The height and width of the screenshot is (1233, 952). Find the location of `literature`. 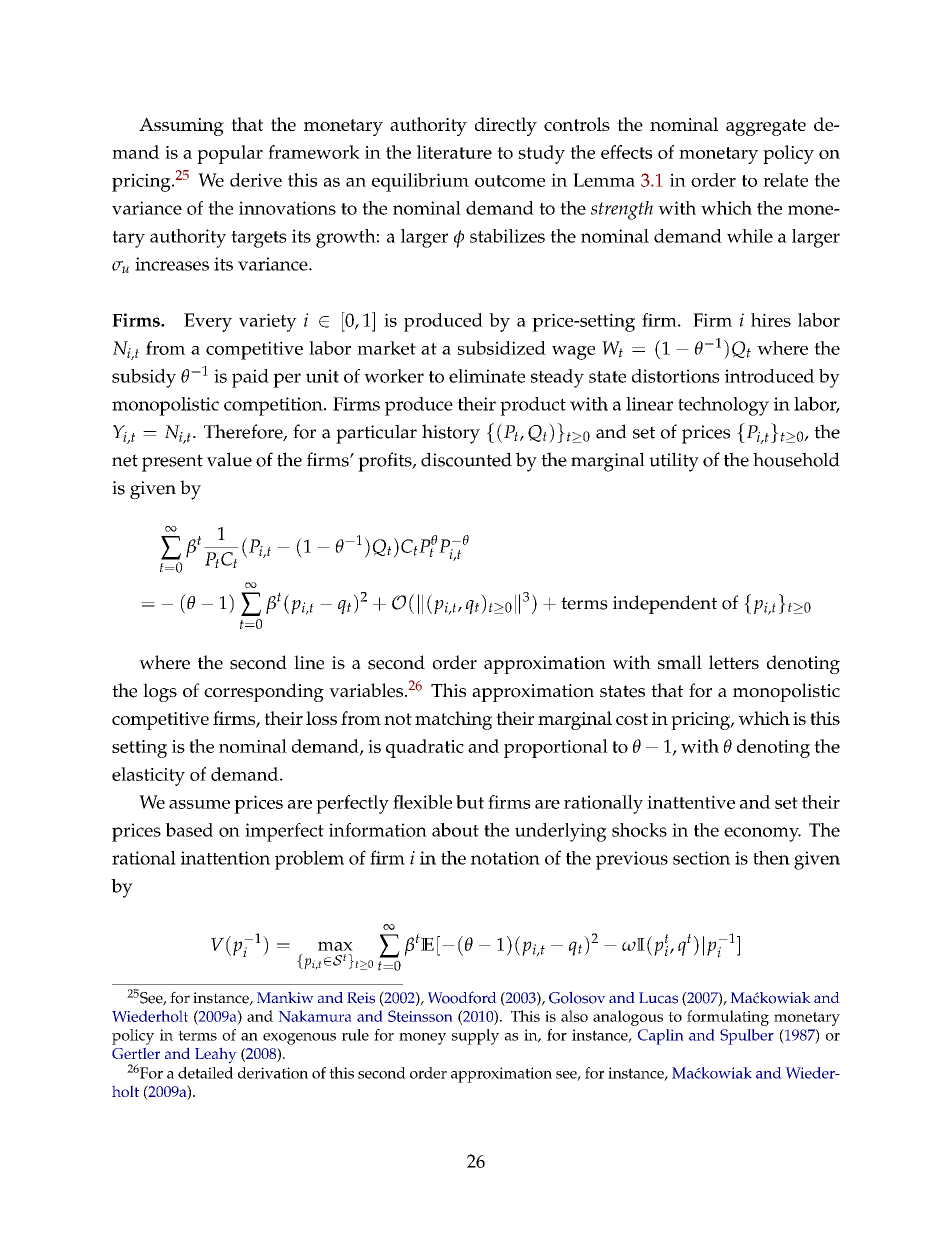

literature is located at coordinates (454, 152).
